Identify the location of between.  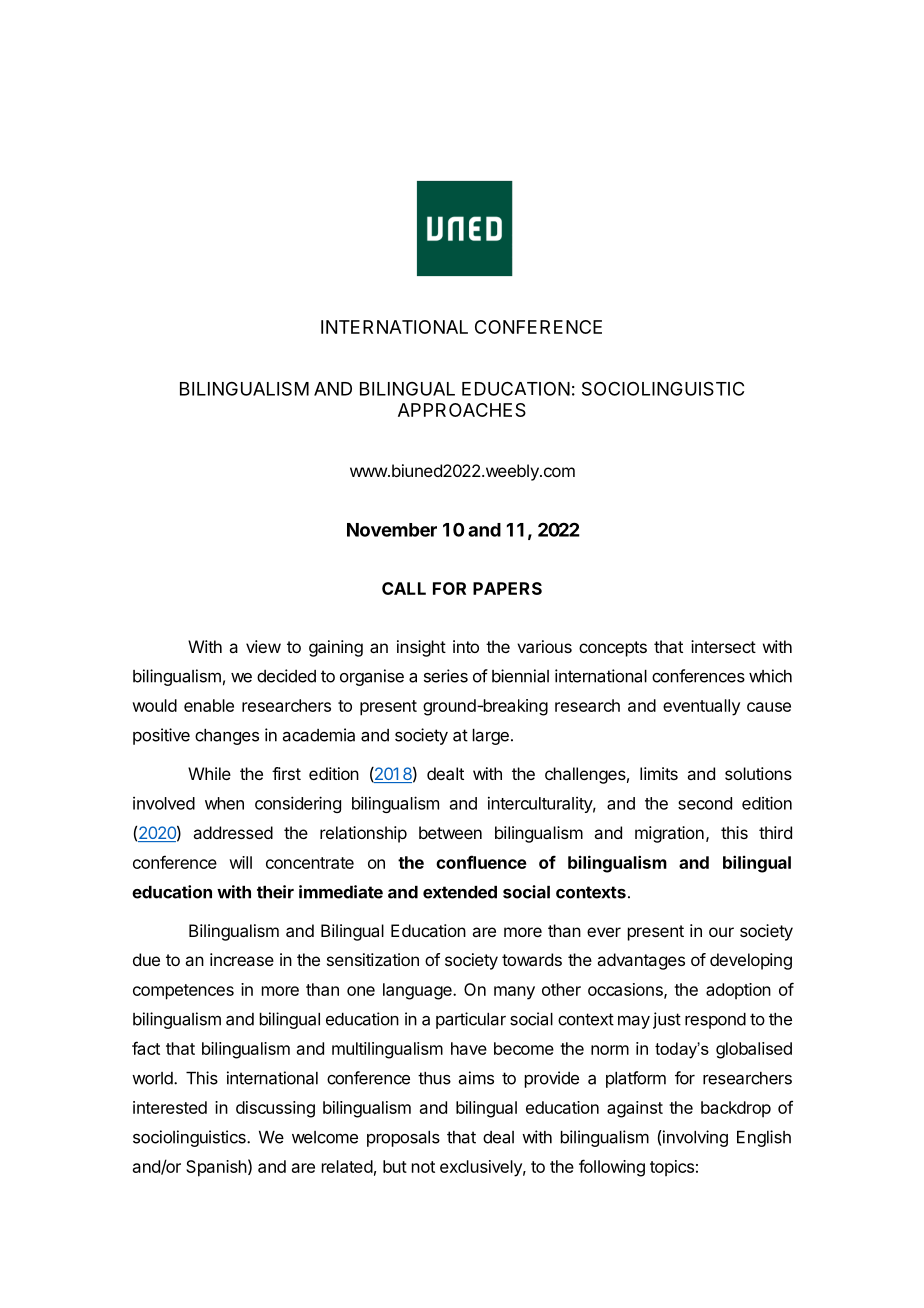
(450, 832).
